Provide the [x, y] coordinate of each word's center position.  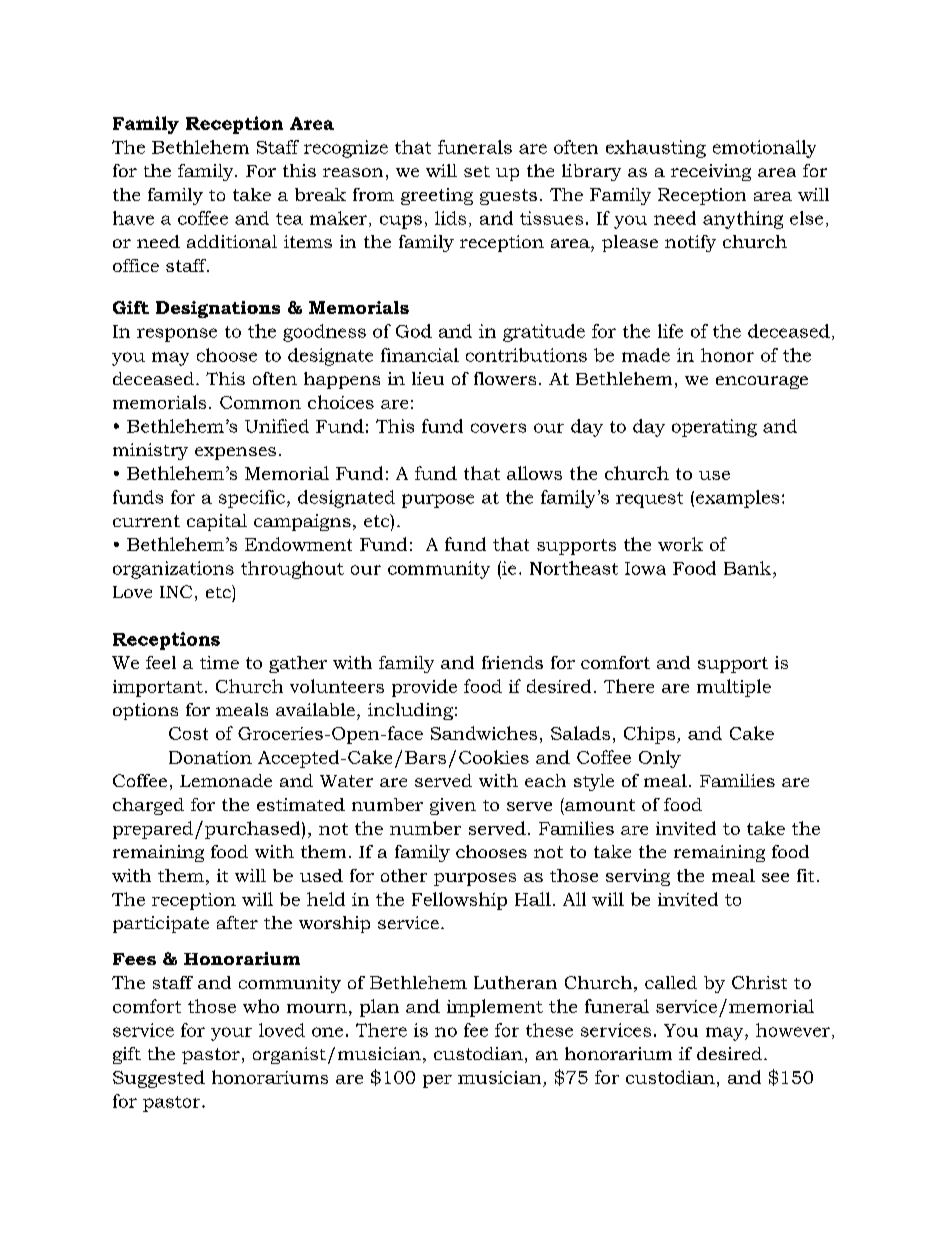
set [477, 171]
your [231, 1034]
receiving [711, 172]
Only [660, 759]
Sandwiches [484, 733]
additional [232, 241]
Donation [210, 757]
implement [495, 1008]
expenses [235, 453]
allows [534, 473]
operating [714, 428]
